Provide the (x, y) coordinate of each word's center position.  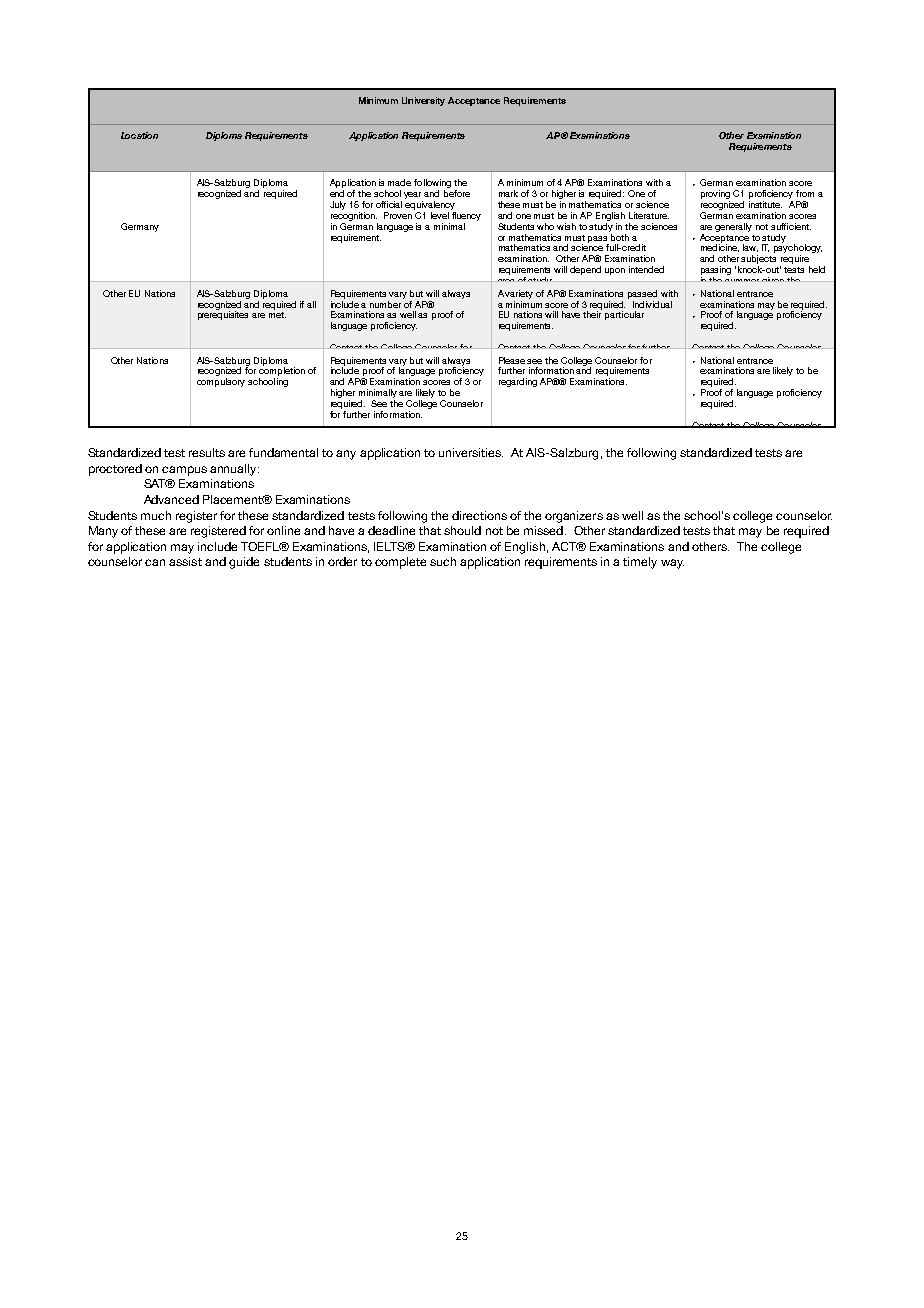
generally (733, 227)
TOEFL (261, 546)
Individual (652, 304)
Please (512, 360)
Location (139, 135)
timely (640, 563)
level (440, 215)
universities (471, 452)
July (338, 205)
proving (715, 196)
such (443, 561)
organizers (574, 517)
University (423, 101)
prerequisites (223, 314)
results (207, 452)
